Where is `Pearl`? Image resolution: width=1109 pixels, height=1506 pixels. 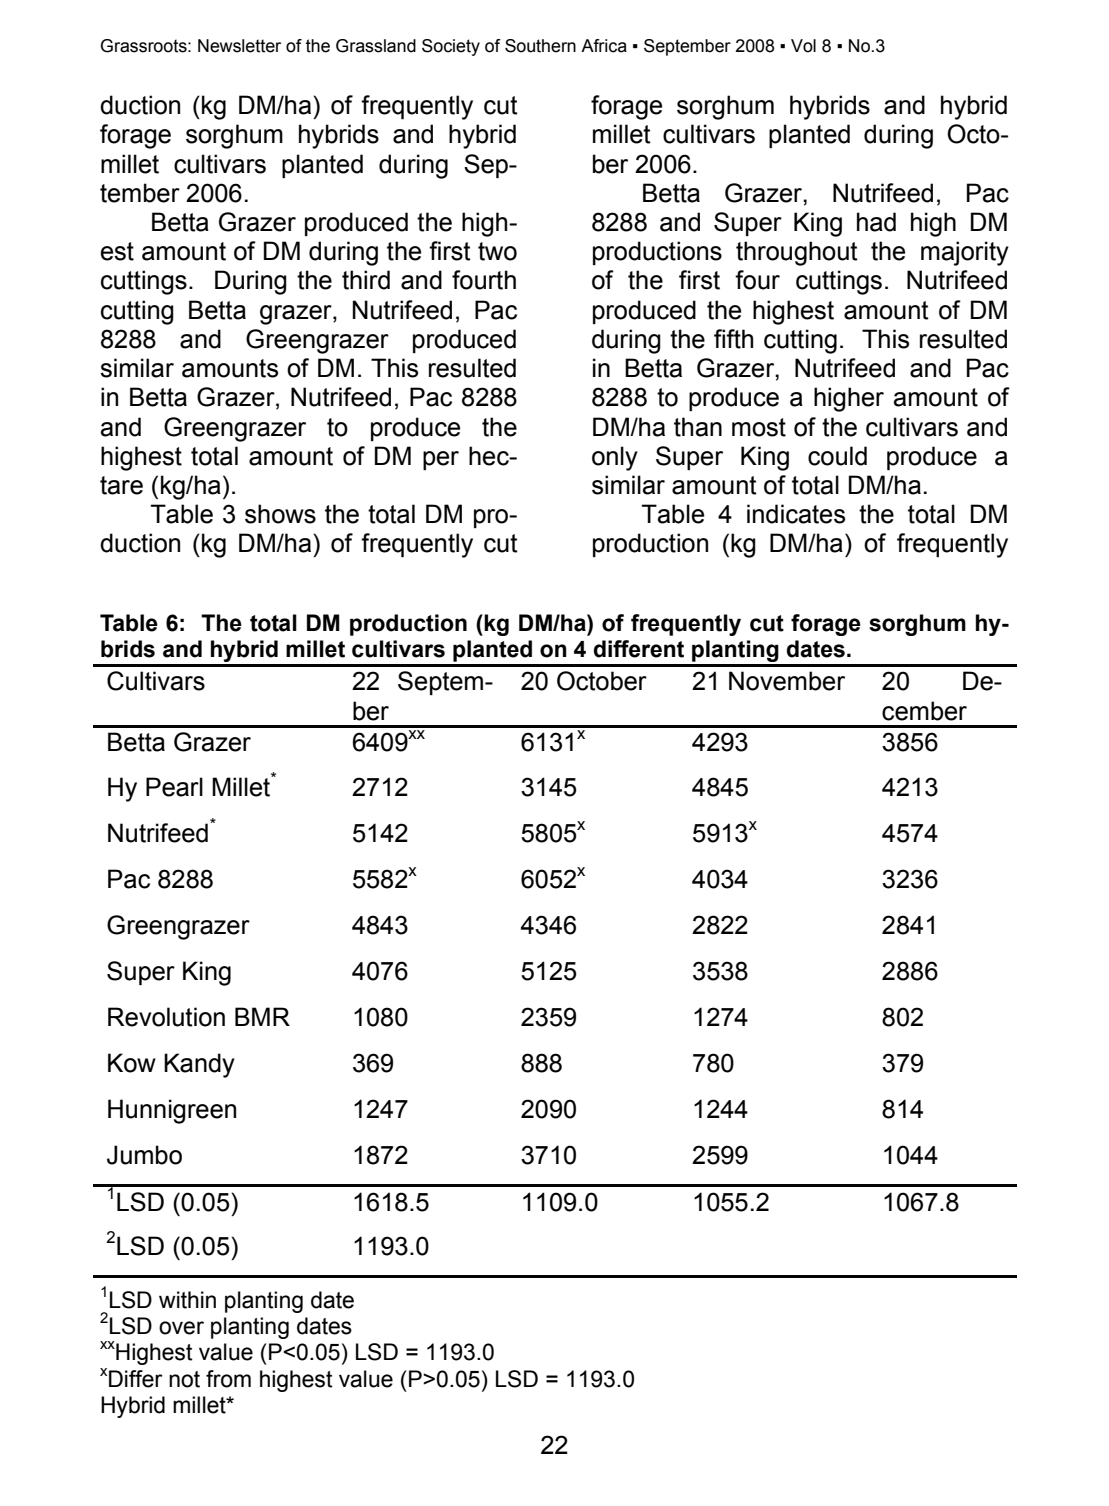 Pearl is located at coordinates (174, 787).
